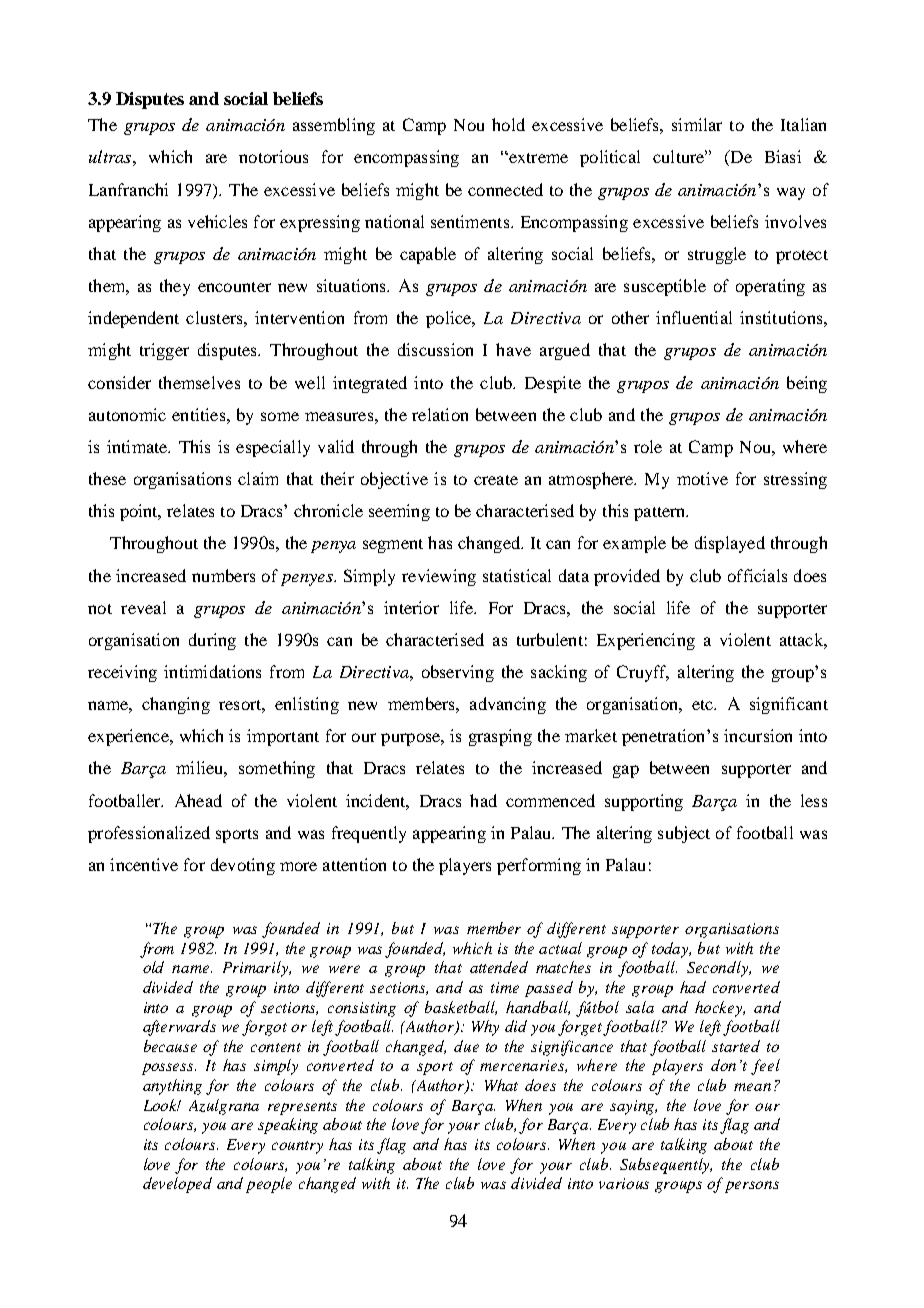 The width and height of the screenshot is (924, 1308). I want to click on connected, so click(505, 189).
